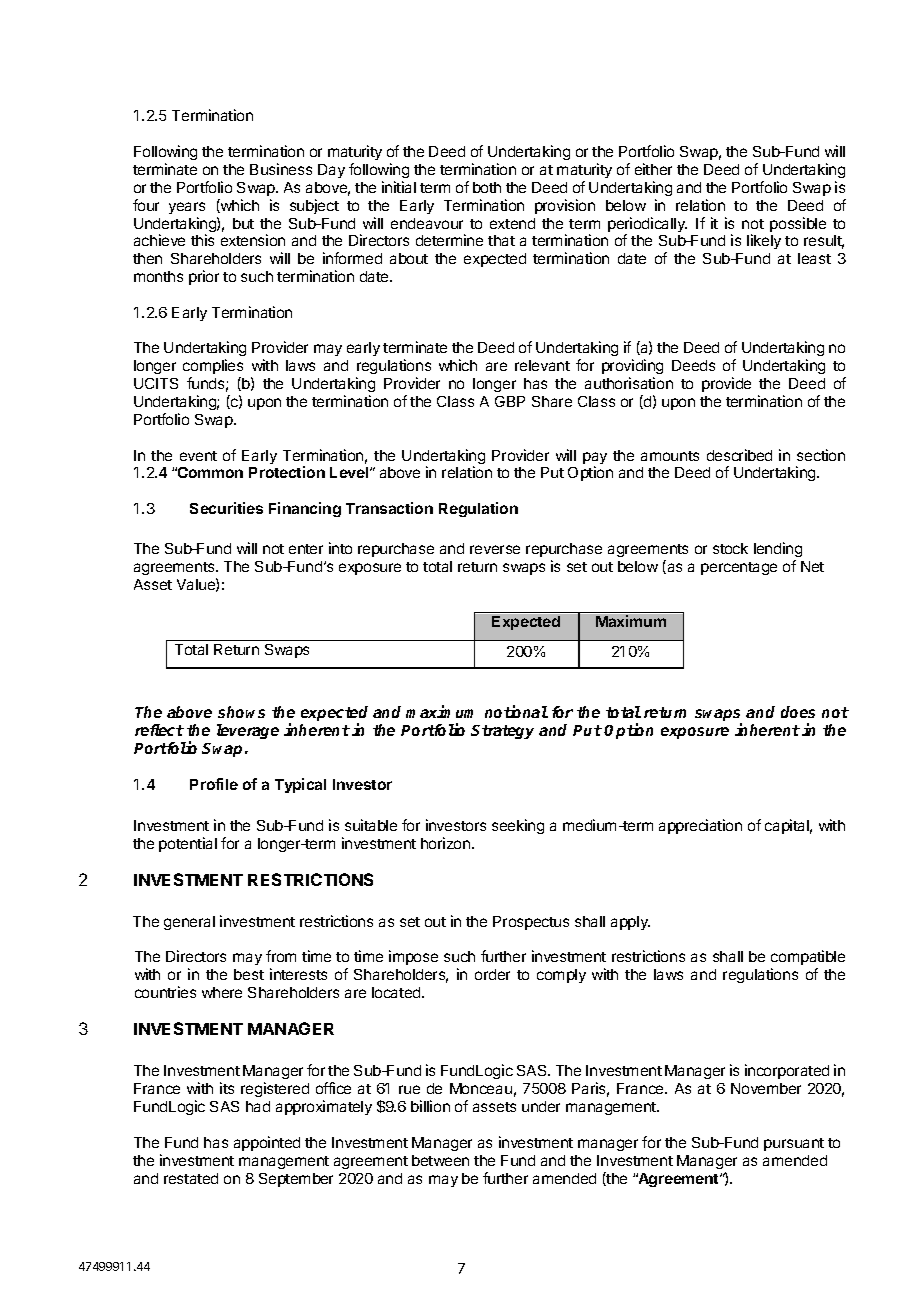 Image resolution: width=924 pixels, height=1308 pixels. What do you see at coordinates (243, 223) in the screenshot?
I see `but` at bounding box center [243, 223].
